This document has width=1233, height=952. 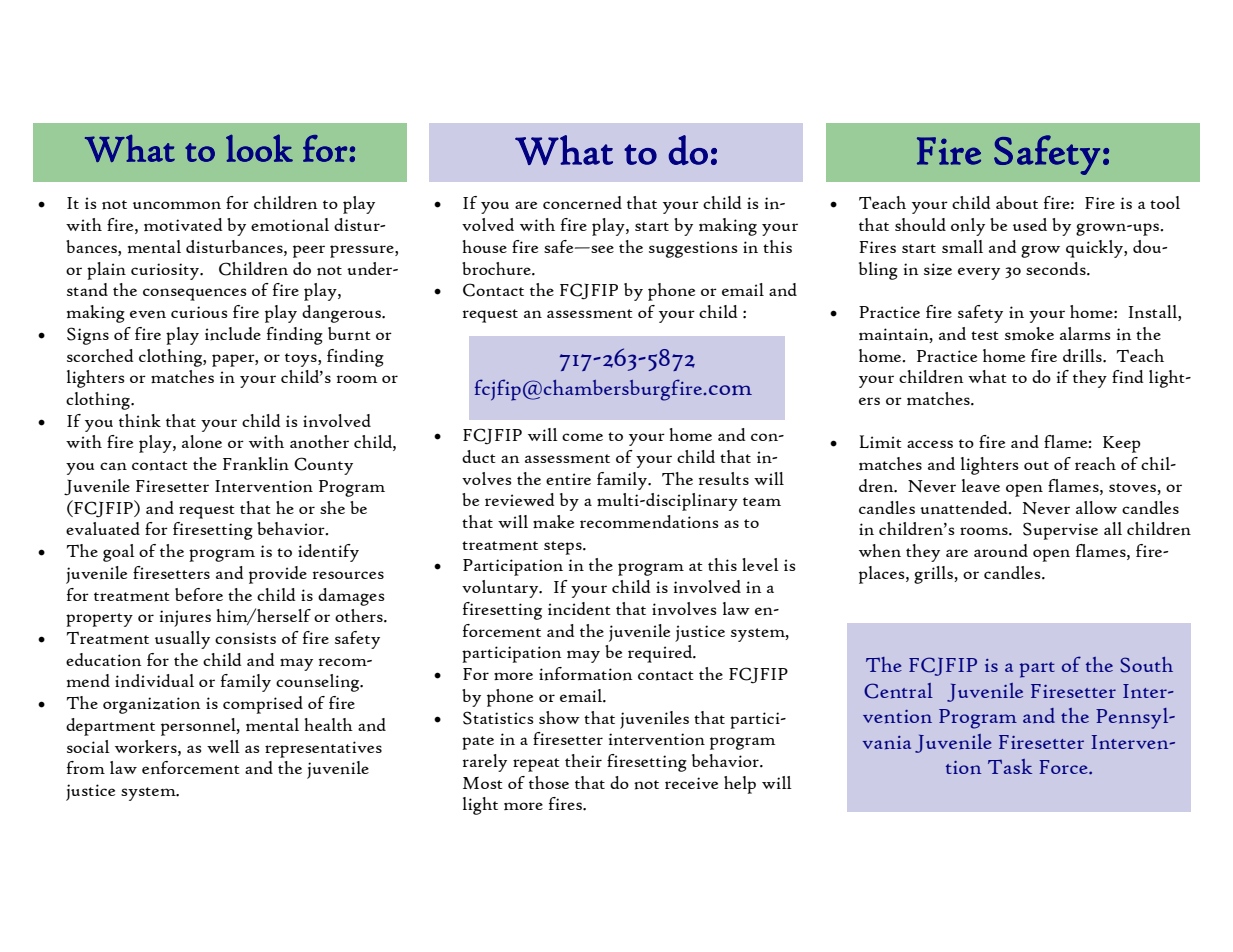 What do you see at coordinates (278, 575) in the document?
I see `provide` at bounding box center [278, 575].
